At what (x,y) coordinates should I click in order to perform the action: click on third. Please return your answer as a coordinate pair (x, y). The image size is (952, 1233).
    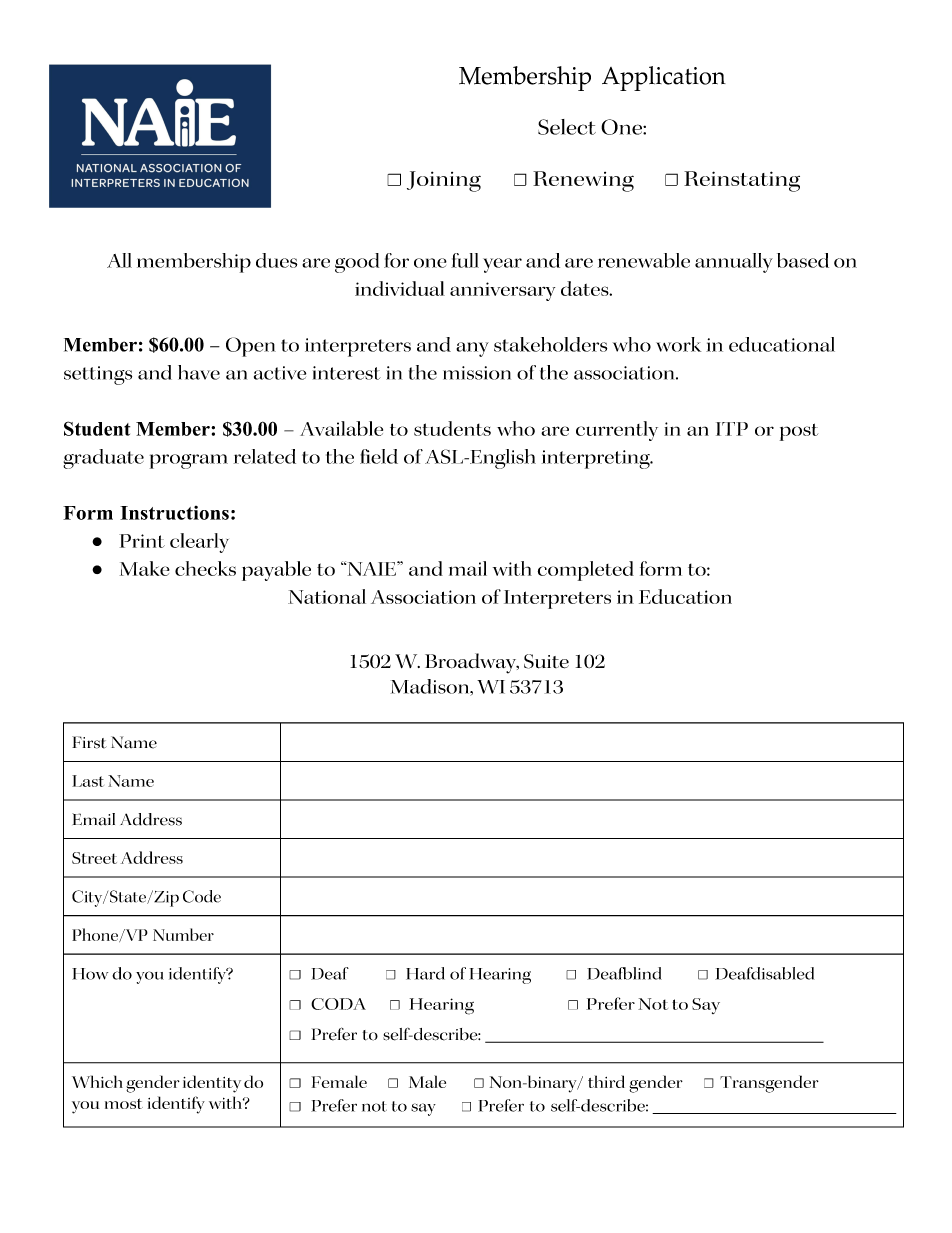
    Looking at the image, I should click on (606, 1081).
